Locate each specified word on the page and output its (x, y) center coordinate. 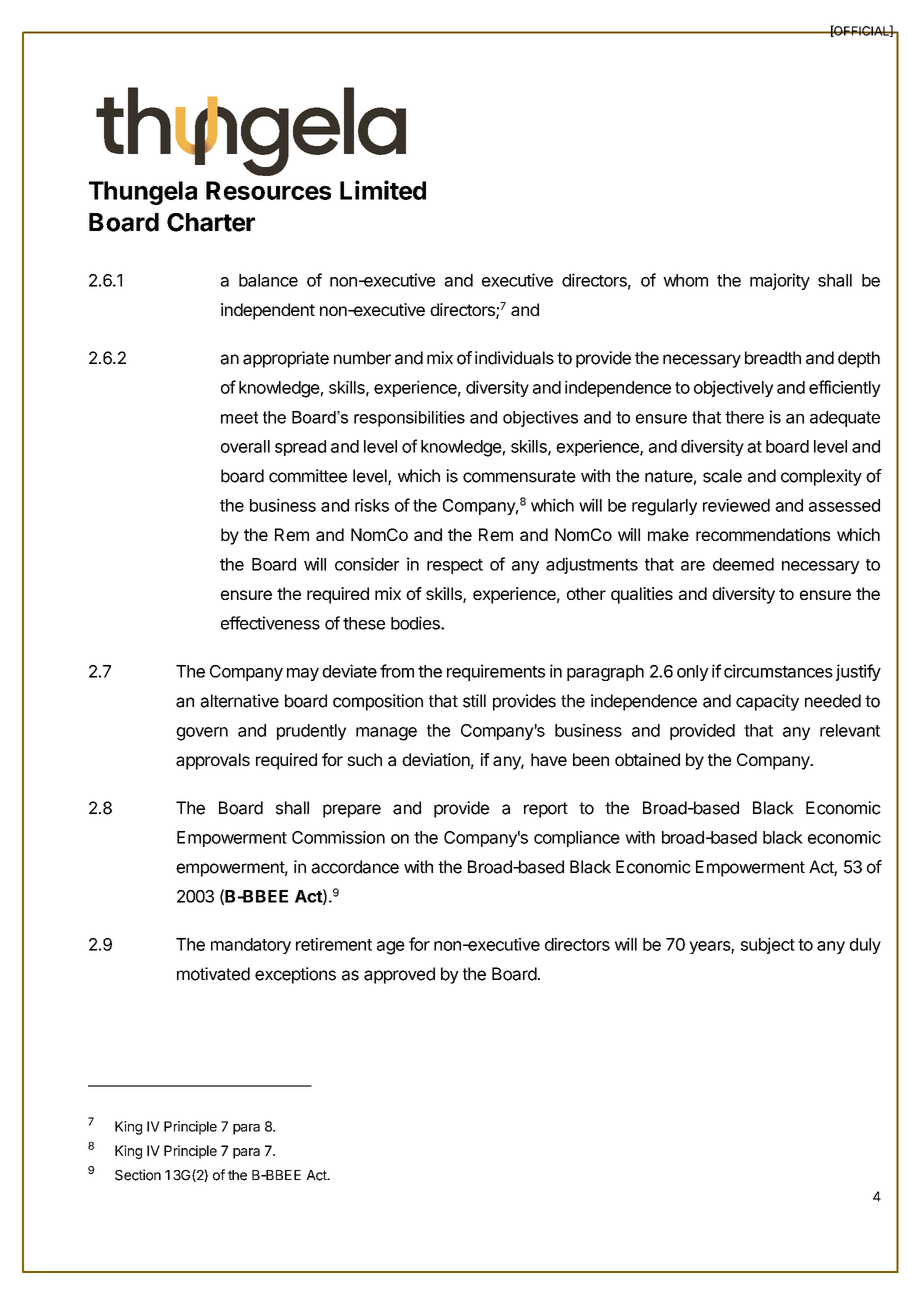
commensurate (519, 476)
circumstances (778, 671)
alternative (239, 701)
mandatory (251, 946)
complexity (821, 477)
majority (780, 281)
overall (245, 446)
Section (138, 1175)
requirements (496, 672)
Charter (211, 222)
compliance (577, 839)
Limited (383, 190)
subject (768, 945)
